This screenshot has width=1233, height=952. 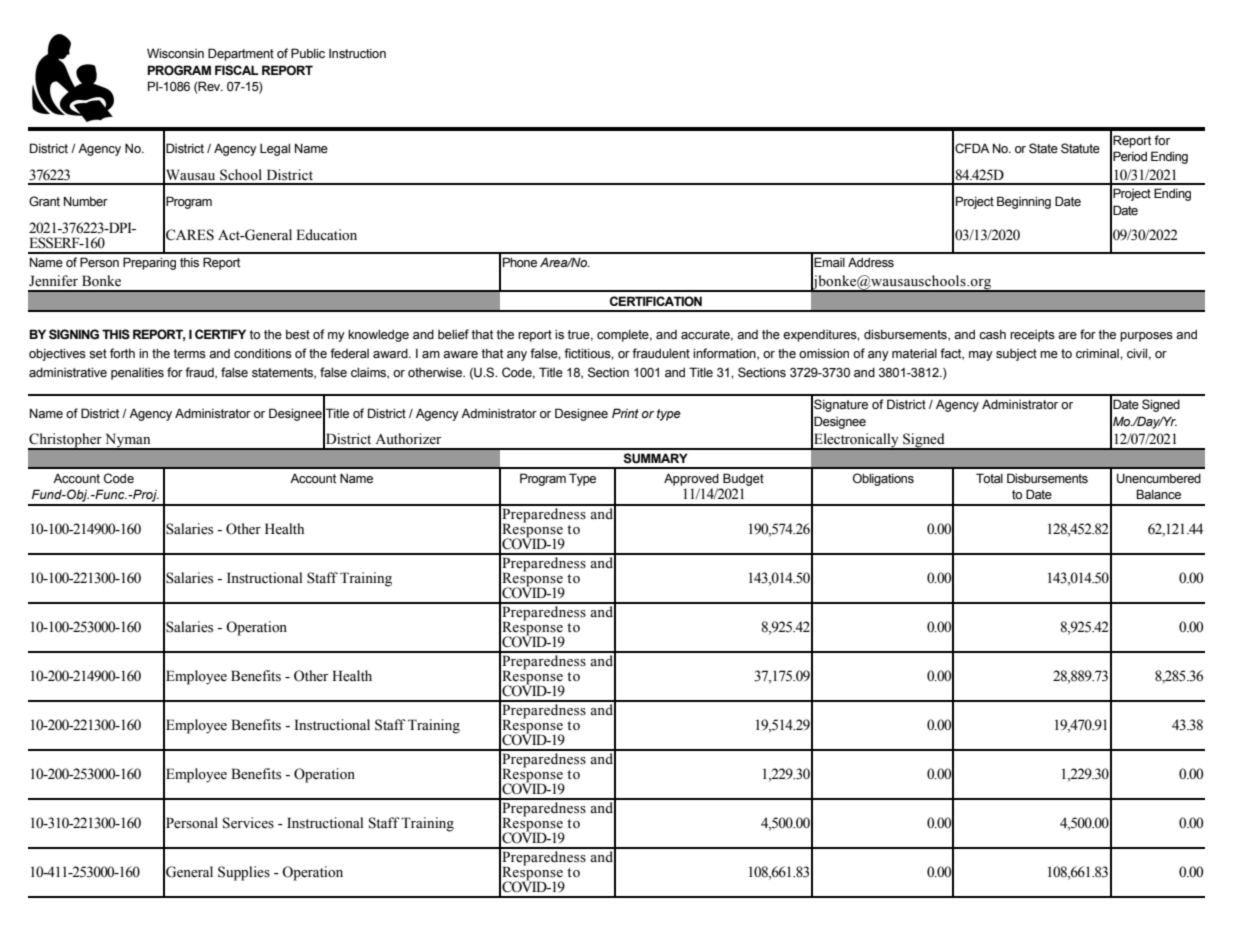 I want to click on administrative, so click(x=68, y=372).
